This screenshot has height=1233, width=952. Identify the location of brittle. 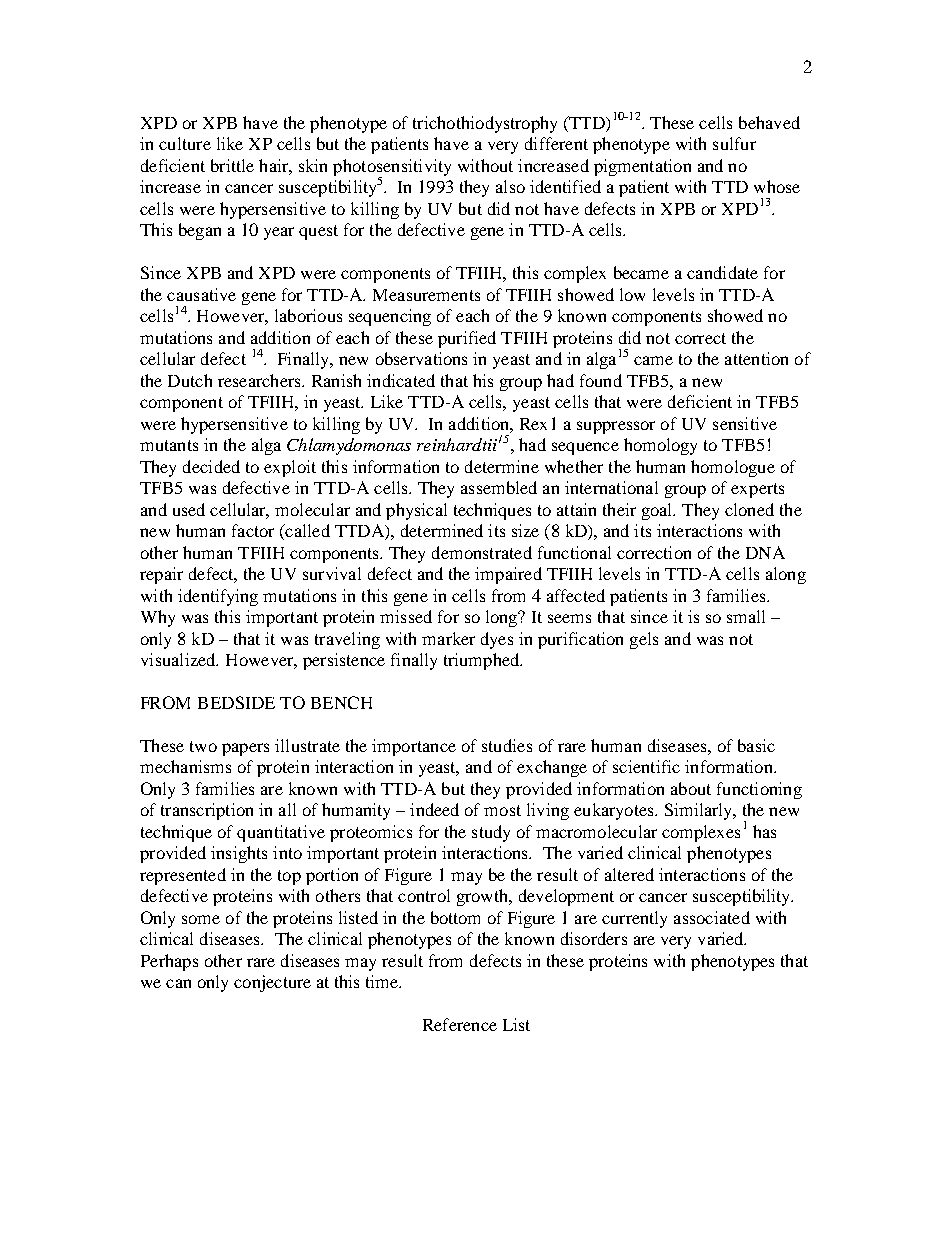
(232, 165).
